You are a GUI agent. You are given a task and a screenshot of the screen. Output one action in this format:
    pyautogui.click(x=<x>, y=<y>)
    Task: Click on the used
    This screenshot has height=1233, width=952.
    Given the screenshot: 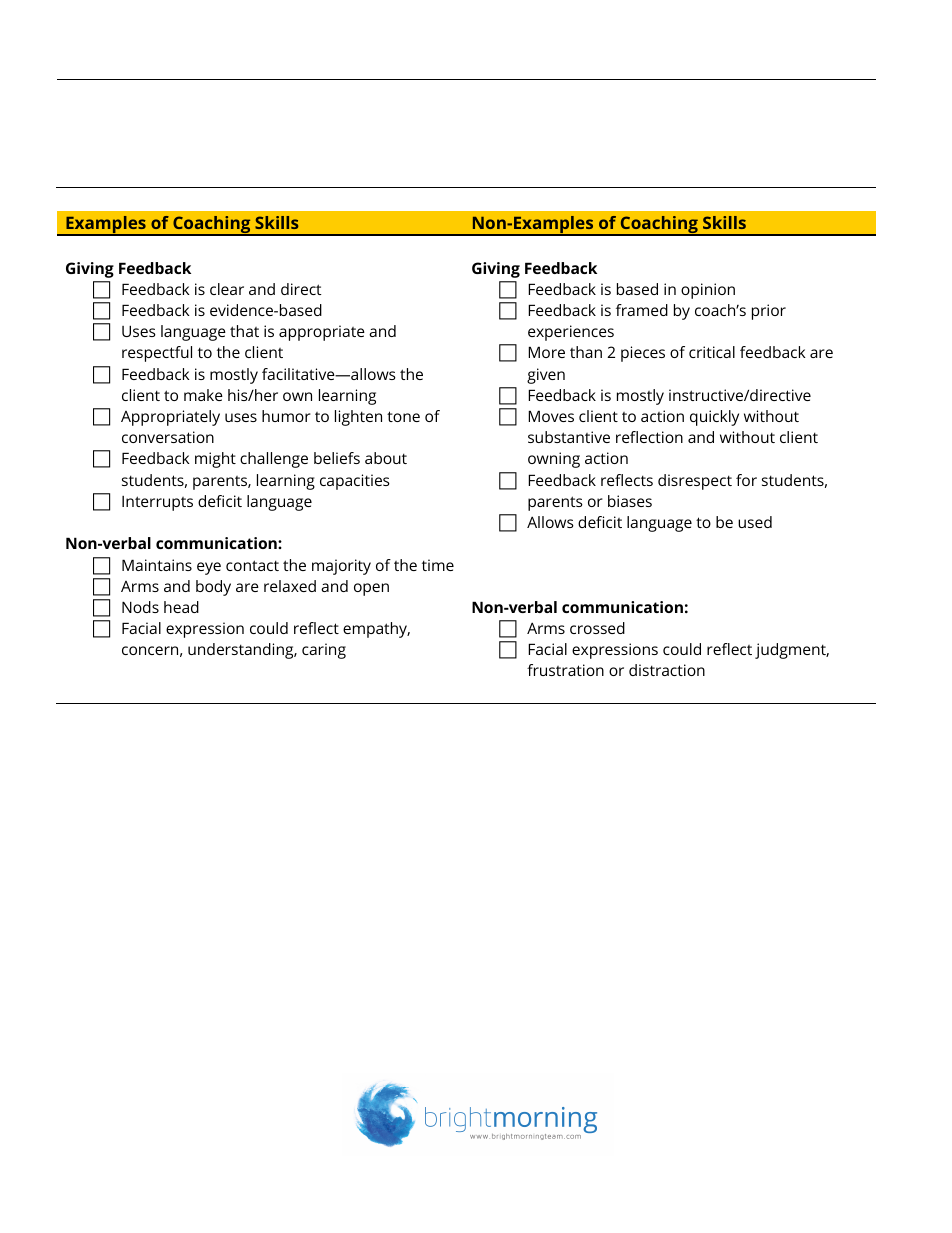 What is the action you would take?
    pyautogui.click(x=755, y=522)
